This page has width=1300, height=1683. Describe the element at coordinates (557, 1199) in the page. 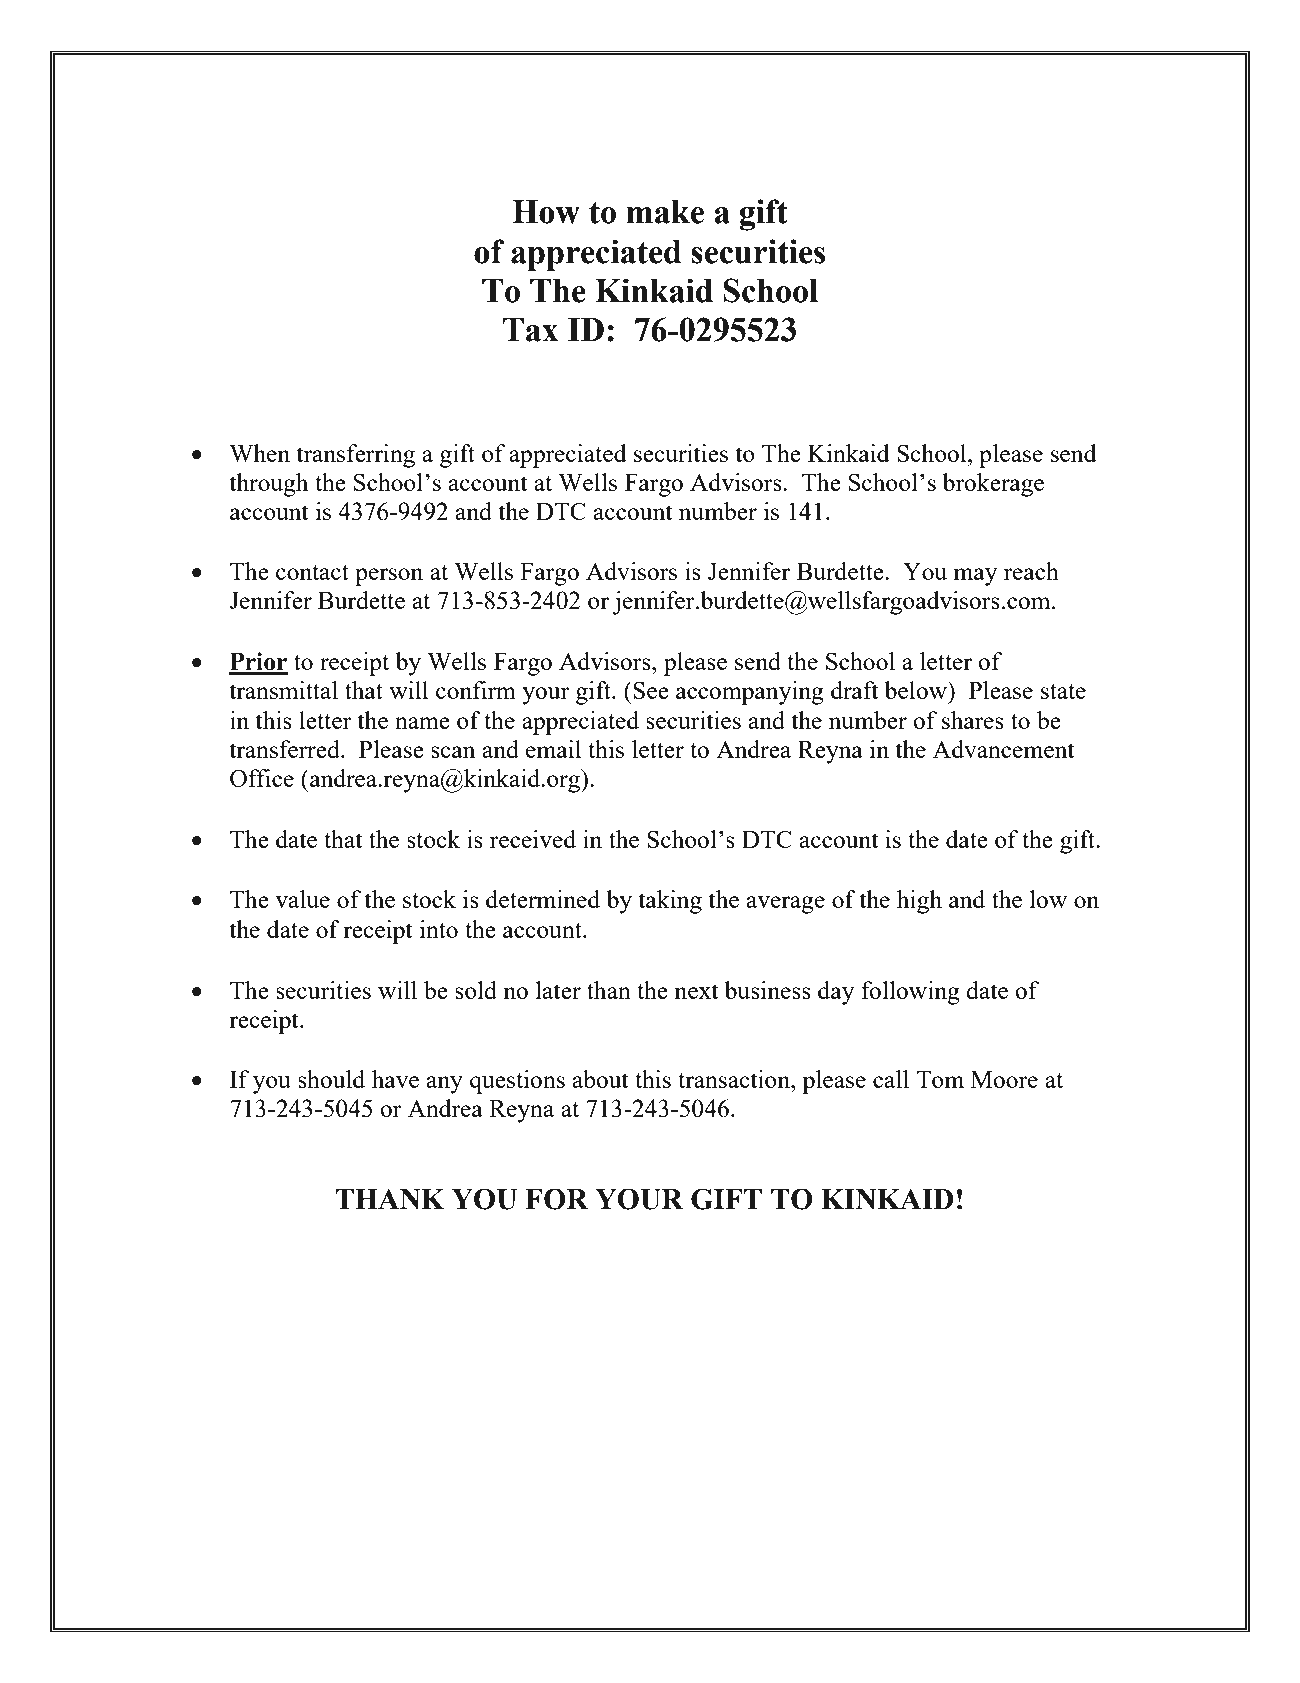

I see `FOR` at that location.
